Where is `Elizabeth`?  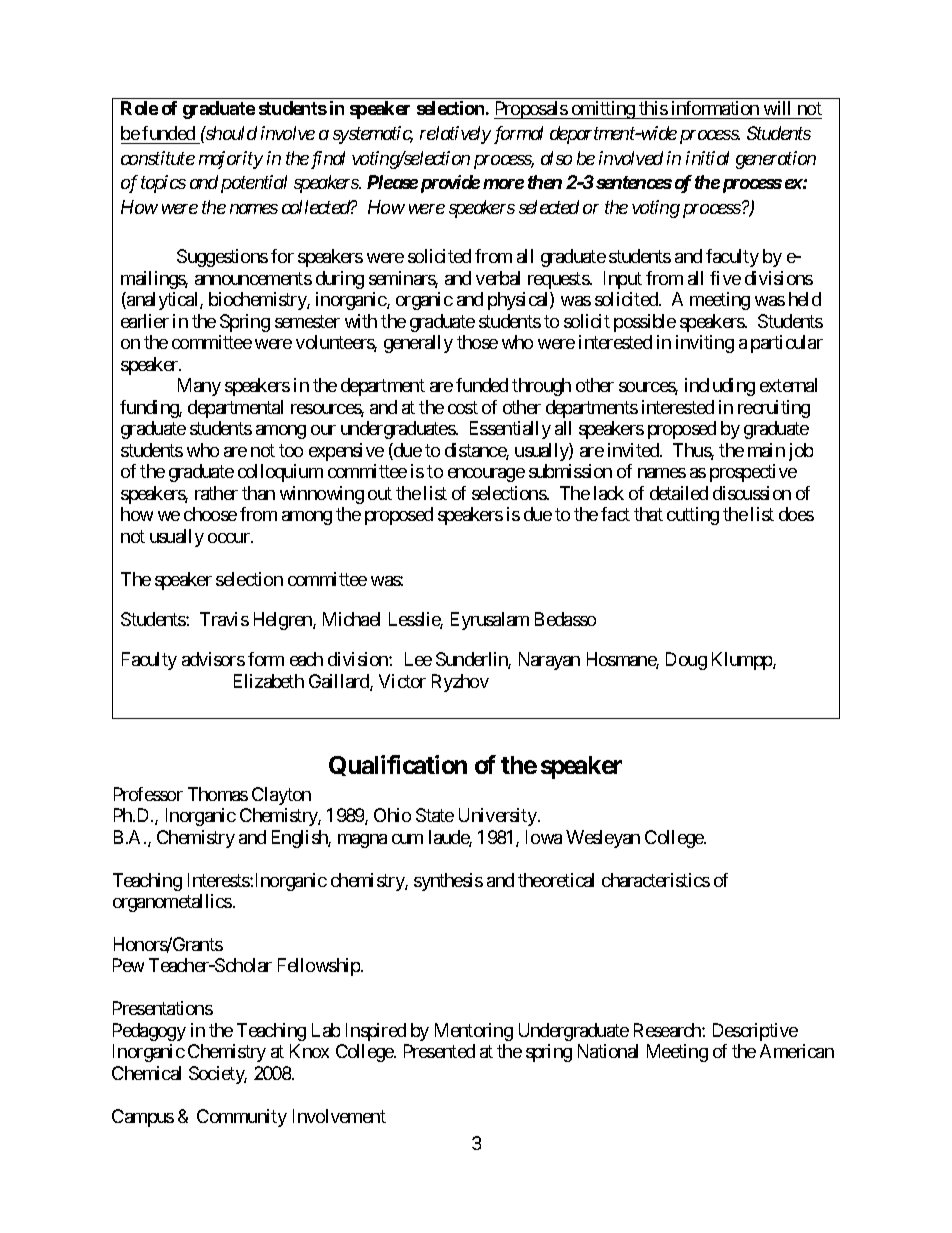 Elizabeth is located at coordinates (269, 681).
